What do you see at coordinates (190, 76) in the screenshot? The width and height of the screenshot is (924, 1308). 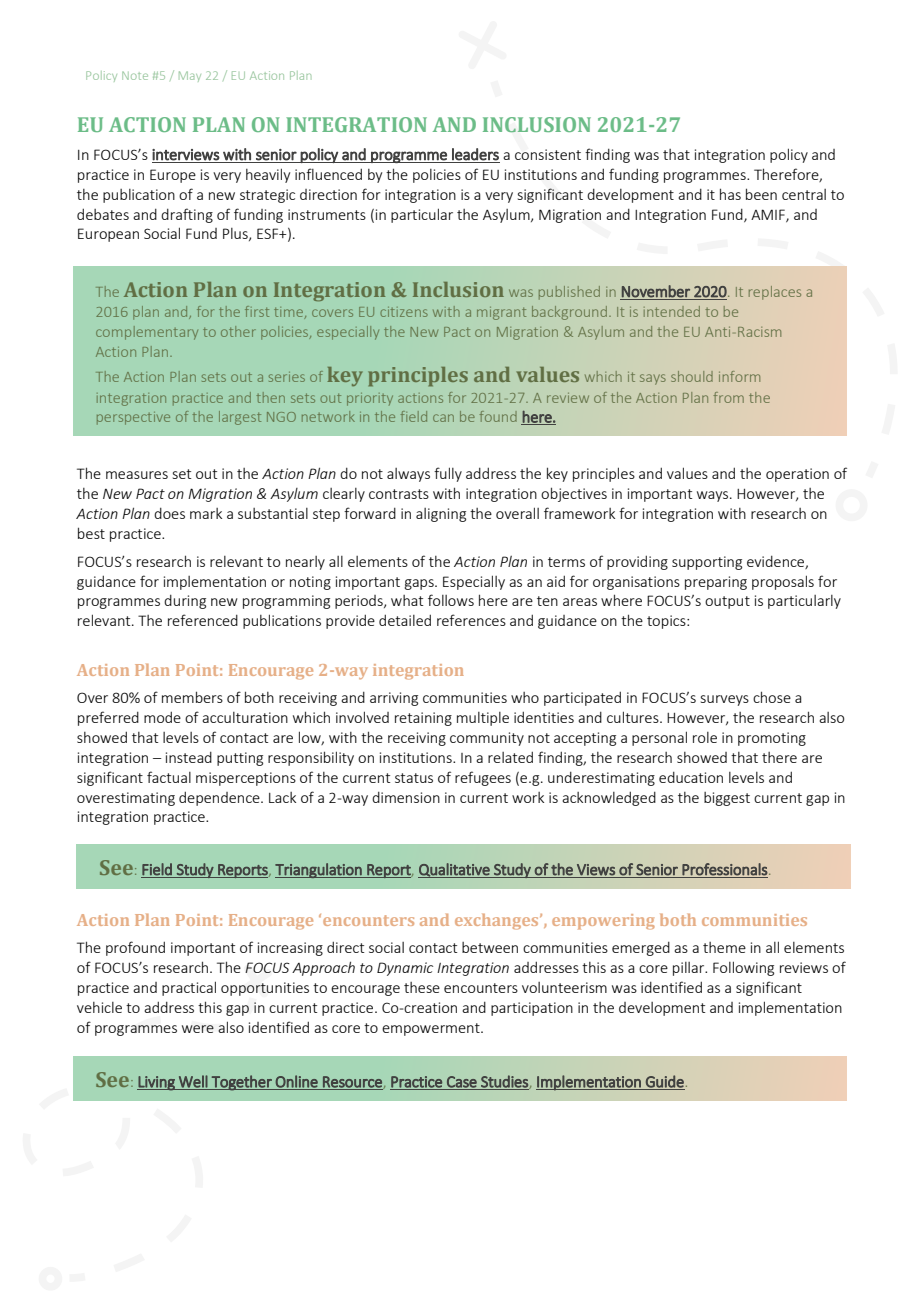 I see `May` at bounding box center [190, 76].
